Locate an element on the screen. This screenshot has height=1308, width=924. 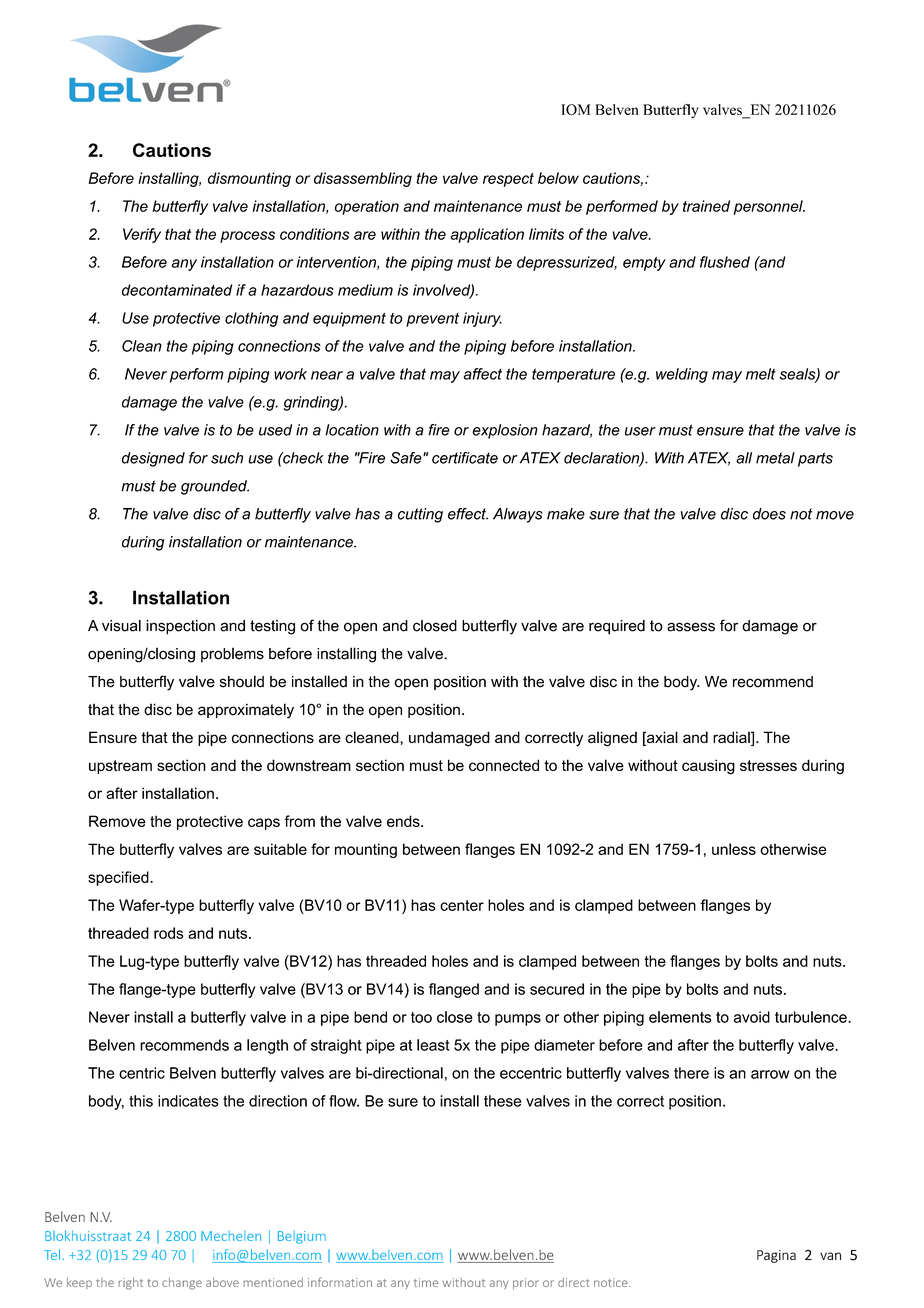
change is located at coordinates (182, 1284).
